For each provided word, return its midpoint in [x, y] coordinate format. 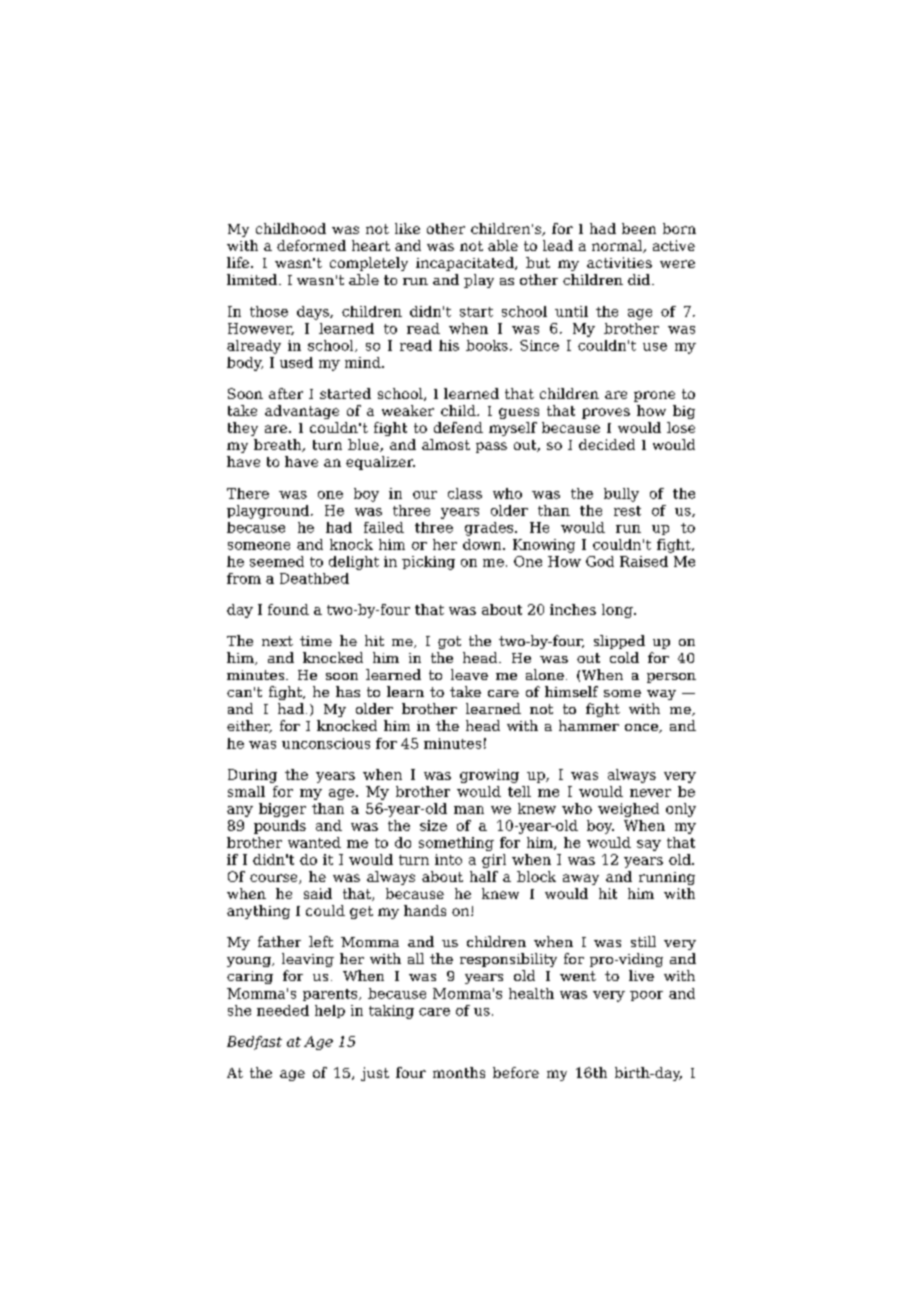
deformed [311, 245]
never [650, 793]
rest [627, 511]
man [469, 810]
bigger [282, 810]
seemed [277, 561]
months [459, 1072]
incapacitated [466, 264]
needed [283, 1010]
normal [618, 246]
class [465, 493]
